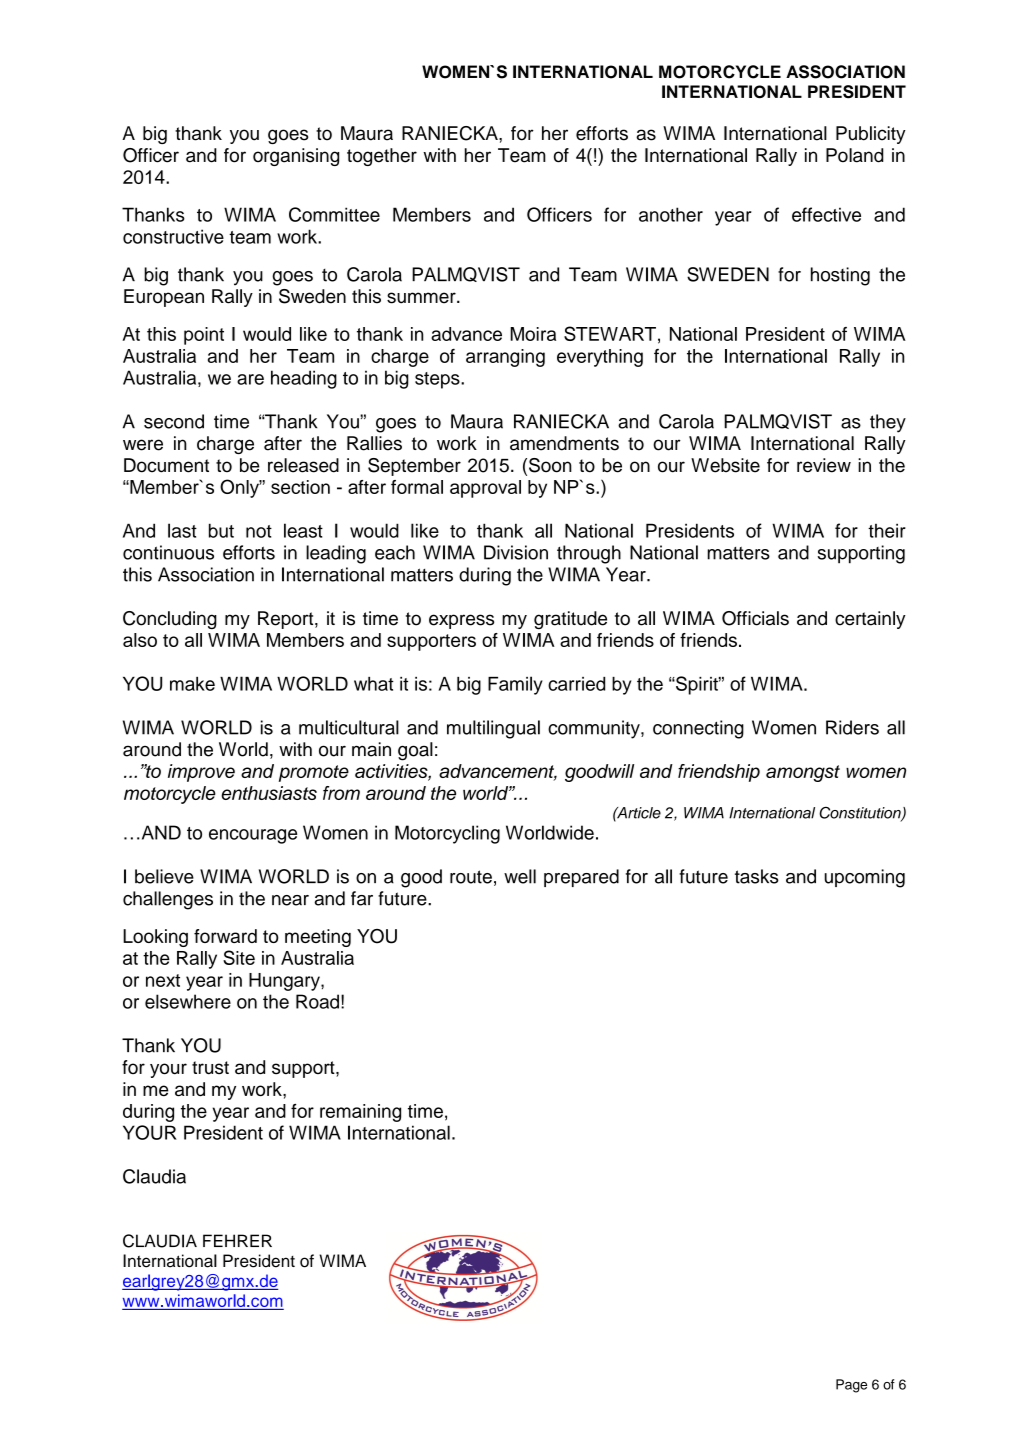  What do you see at coordinates (317, 1001) in the screenshot?
I see `Road` at bounding box center [317, 1001].
